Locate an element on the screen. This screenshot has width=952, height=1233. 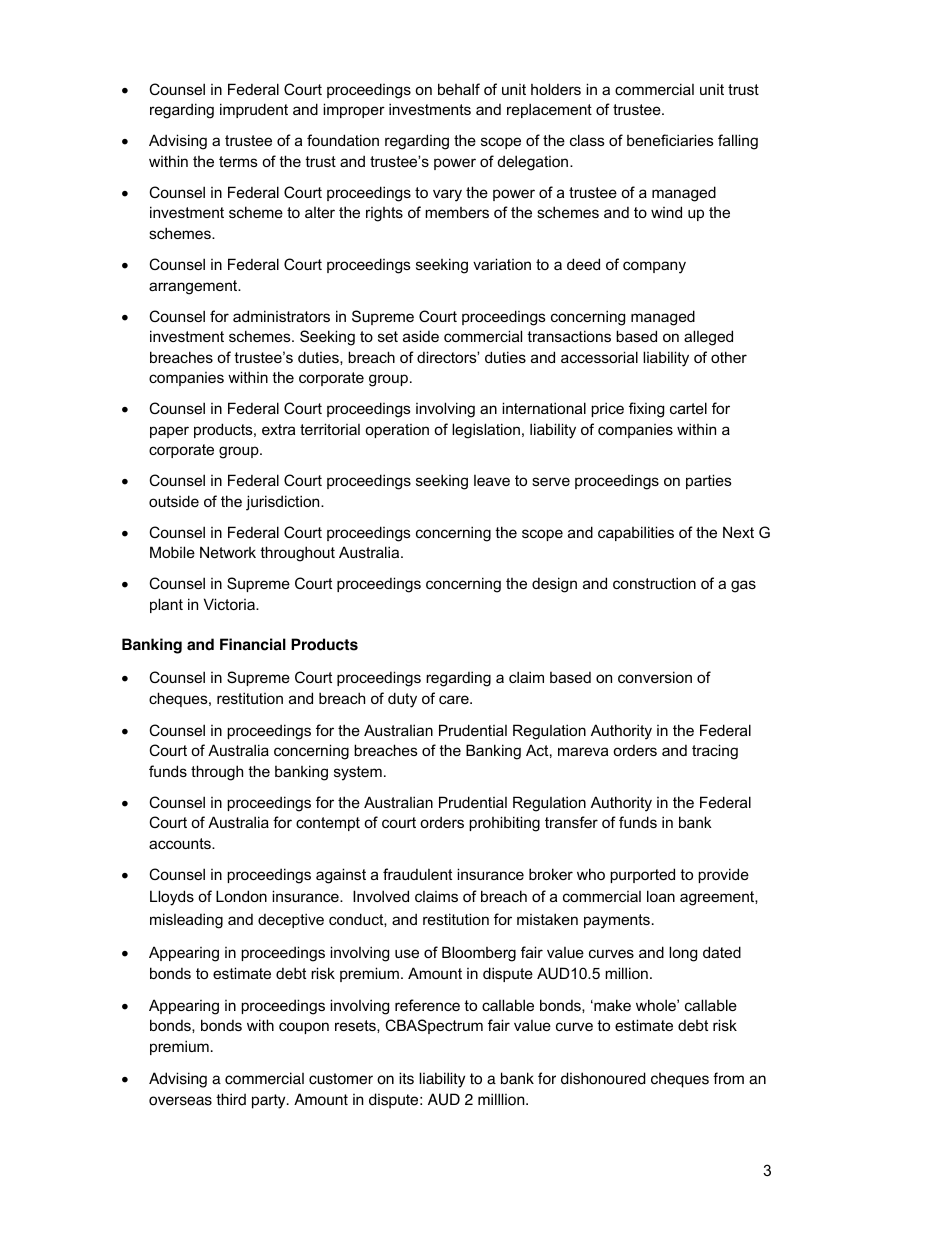
beneficiaries is located at coordinates (670, 140).
